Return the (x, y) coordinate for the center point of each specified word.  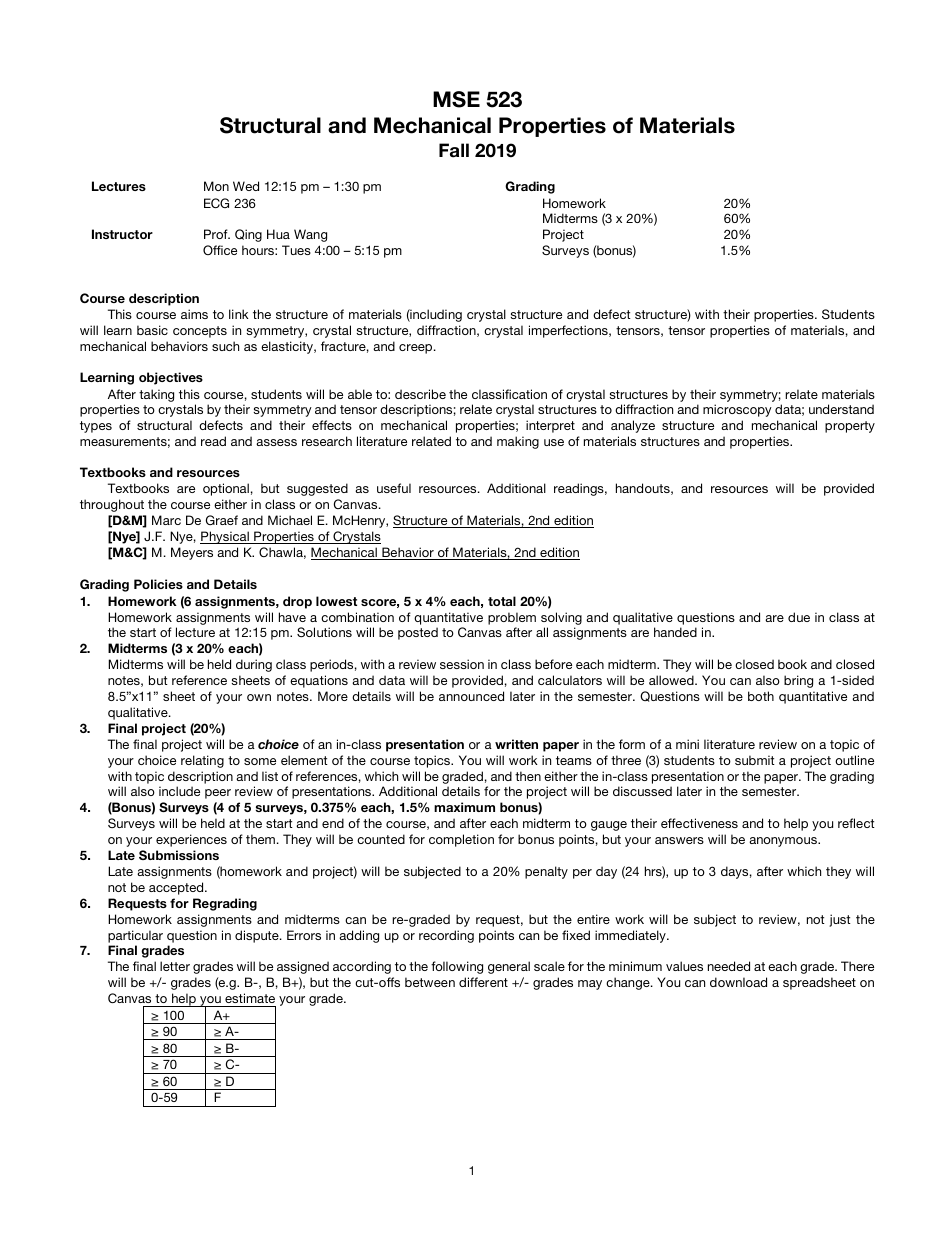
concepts (200, 332)
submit (755, 760)
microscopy (737, 410)
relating (202, 761)
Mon (216, 186)
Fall (454, 150)
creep (417, 349)
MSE (456, 99)
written (516, 744)
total (502, 601)
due (799, 617)
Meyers (192, 553)
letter (175, 966)
